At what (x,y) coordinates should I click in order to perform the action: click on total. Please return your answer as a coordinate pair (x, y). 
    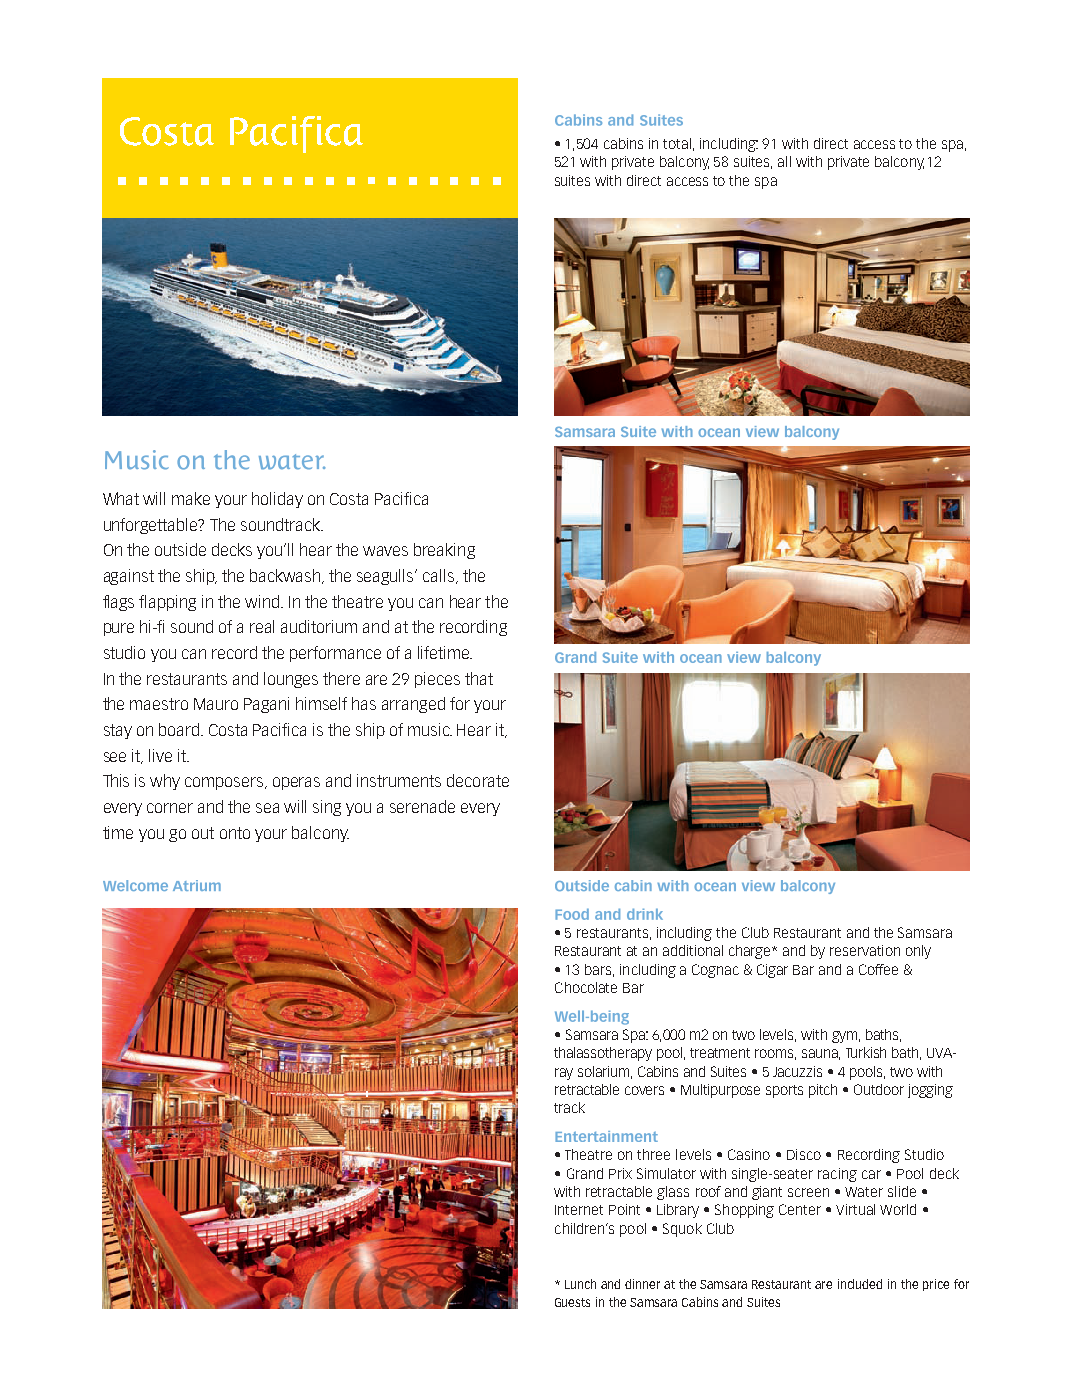
    Looking at the image, I should click on (677, 143).
